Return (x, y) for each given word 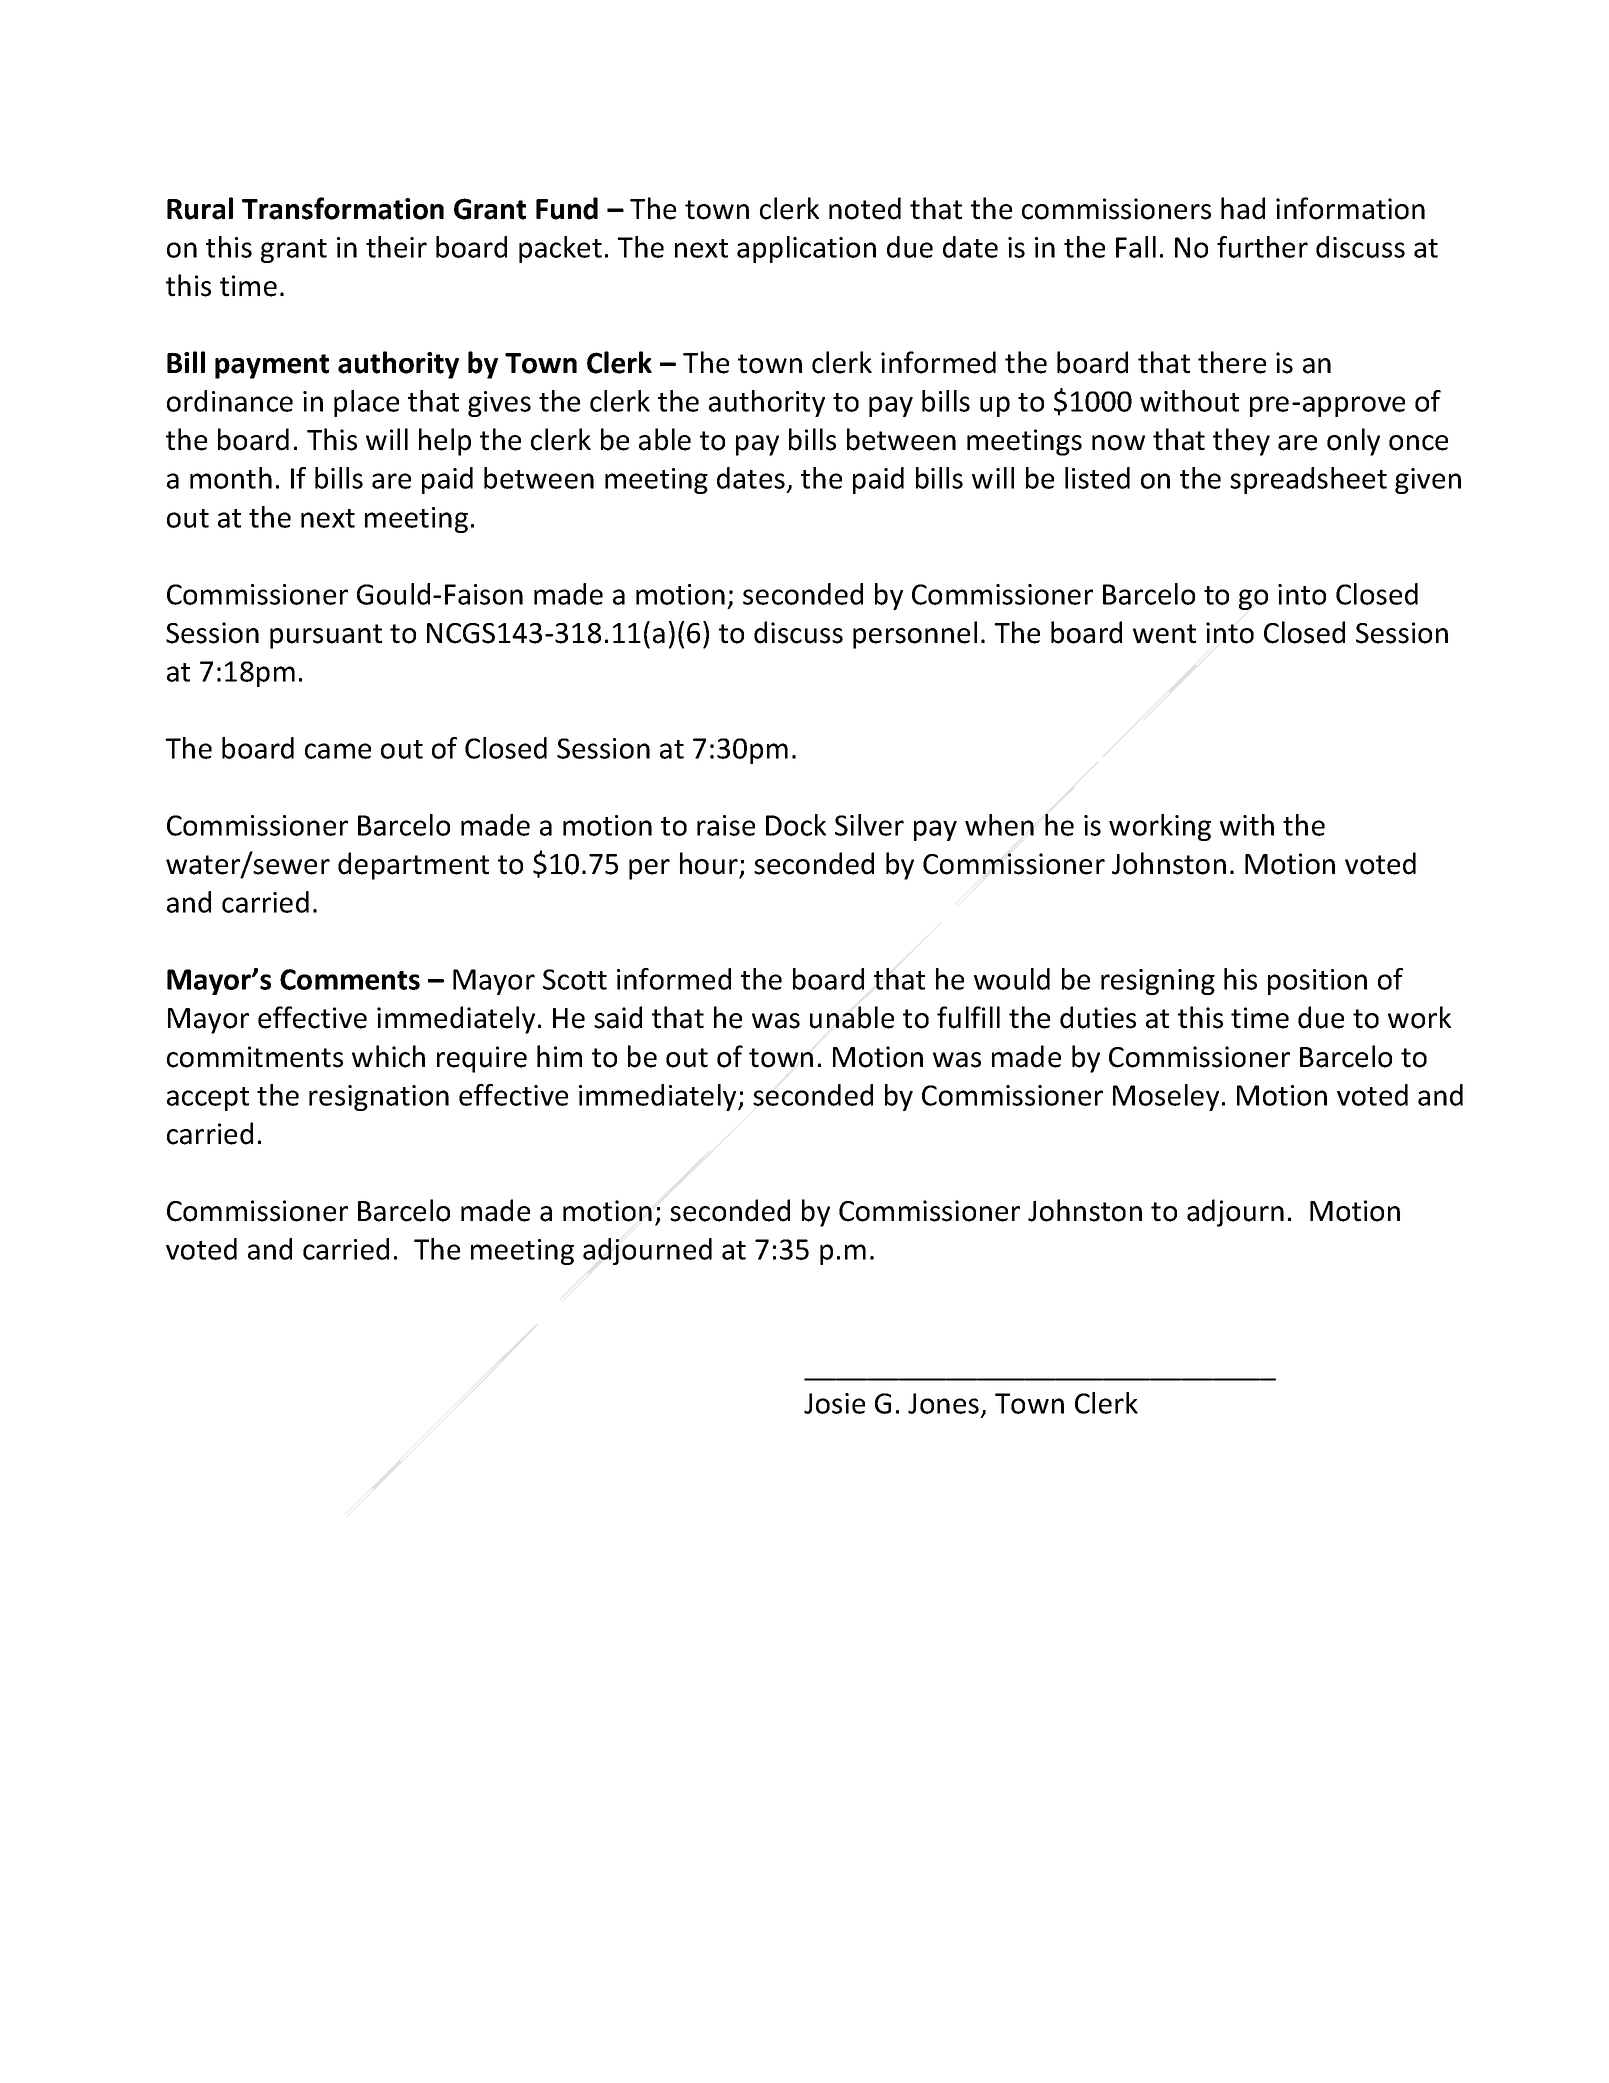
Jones (943, 1403)
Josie (834, 1403)
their (396, 247)
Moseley (1166, 1097)
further (1262, 247)
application (806, 249)
